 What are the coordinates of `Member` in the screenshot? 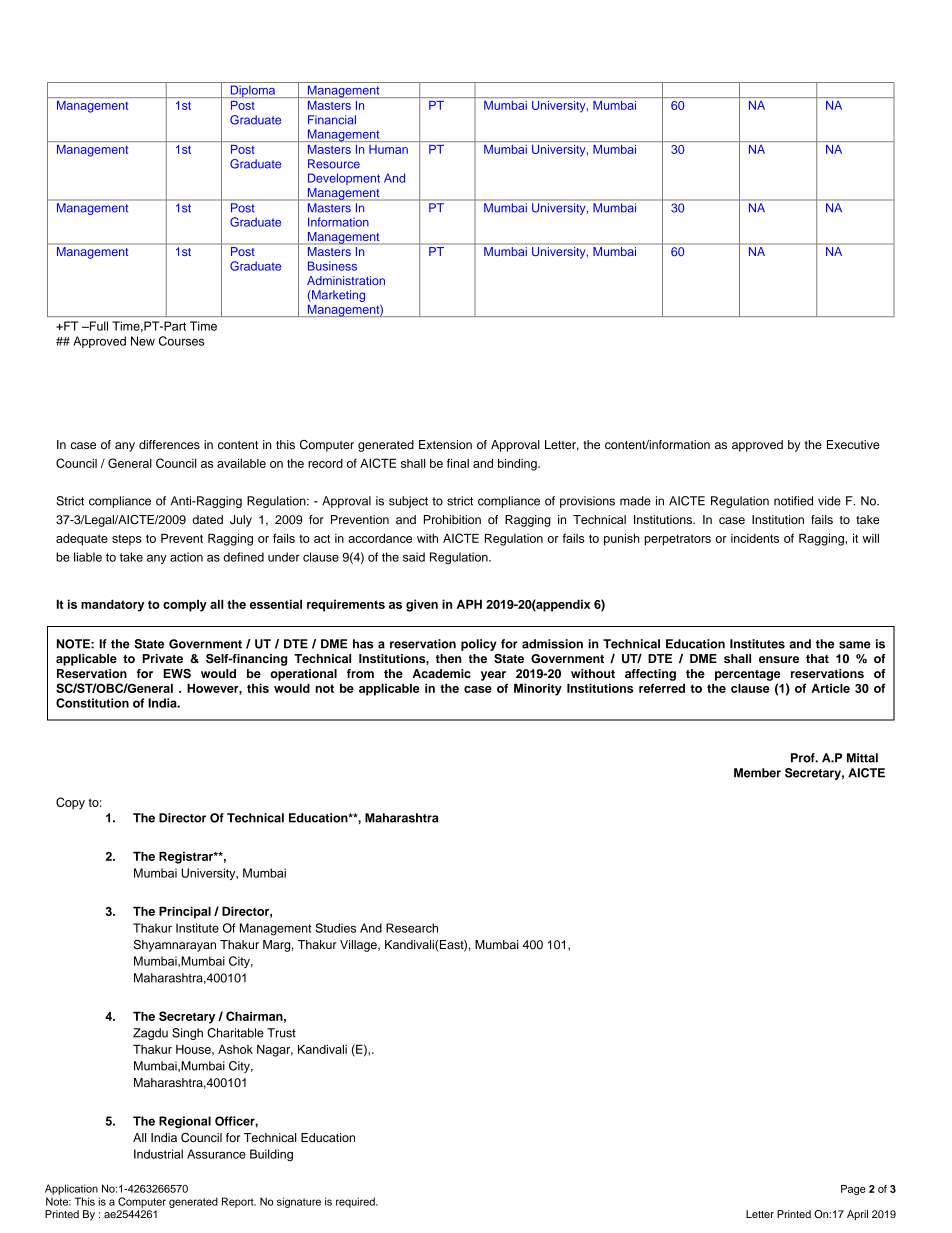 It's located at (757, 773).
